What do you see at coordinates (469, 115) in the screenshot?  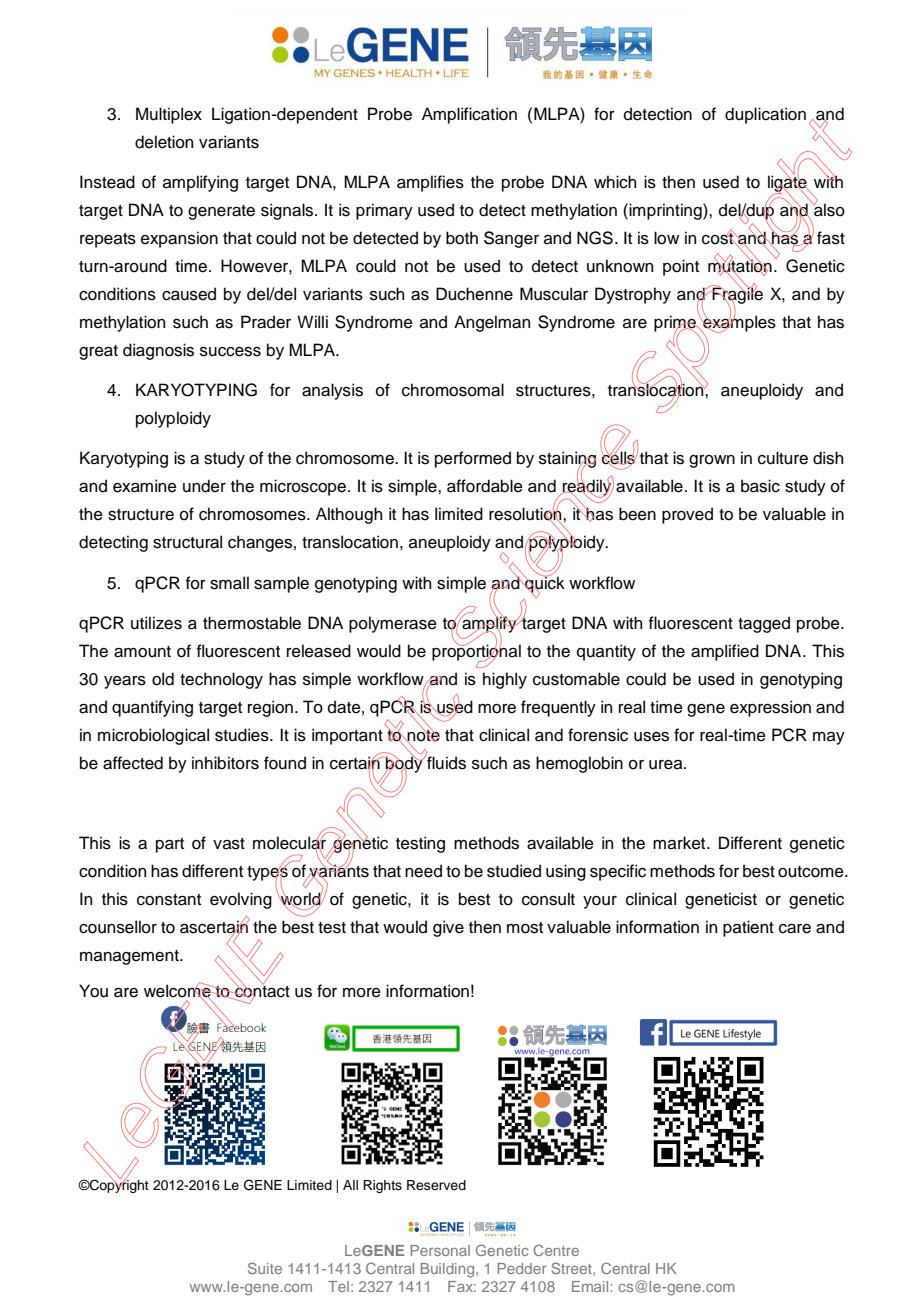 I see `Amplification` at bounding box center [469, 115].
